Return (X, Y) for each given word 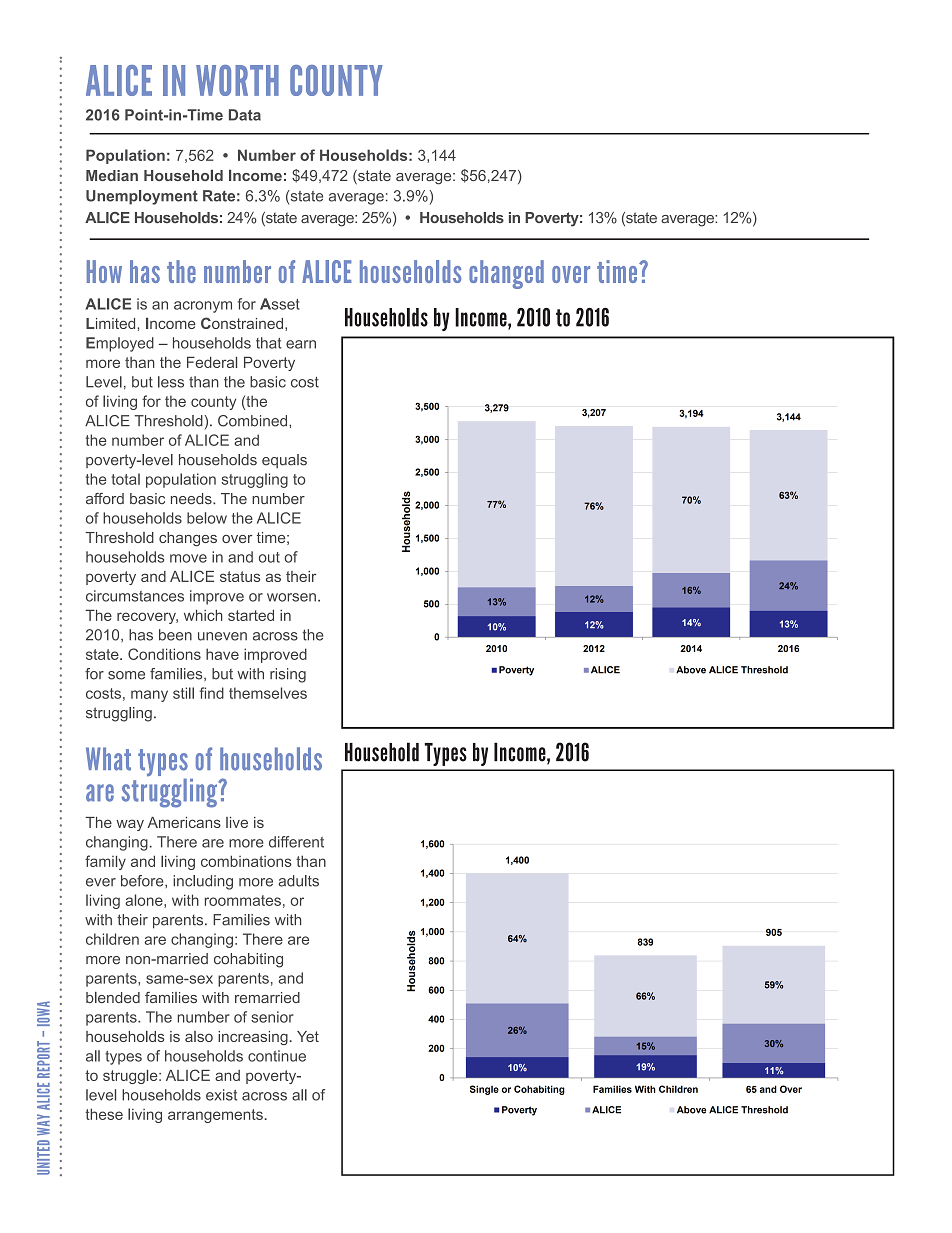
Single (484, 1090)
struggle (131, 1077)
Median (112, 175)
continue (277, 1056)
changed (506, 274)
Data (245, 115)
